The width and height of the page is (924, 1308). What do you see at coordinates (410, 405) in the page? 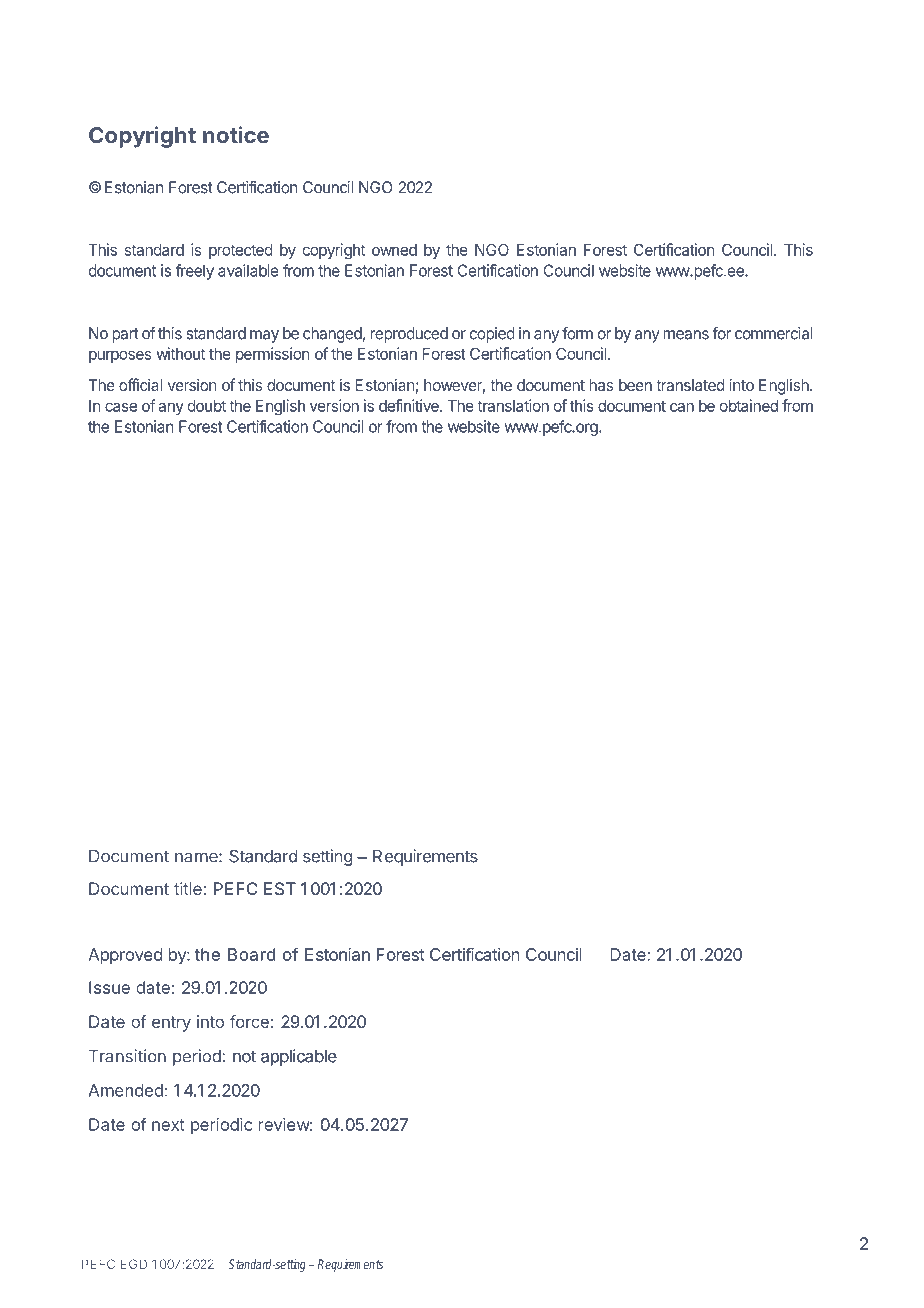
I see `definitive` at bounding box center [410, 405].
